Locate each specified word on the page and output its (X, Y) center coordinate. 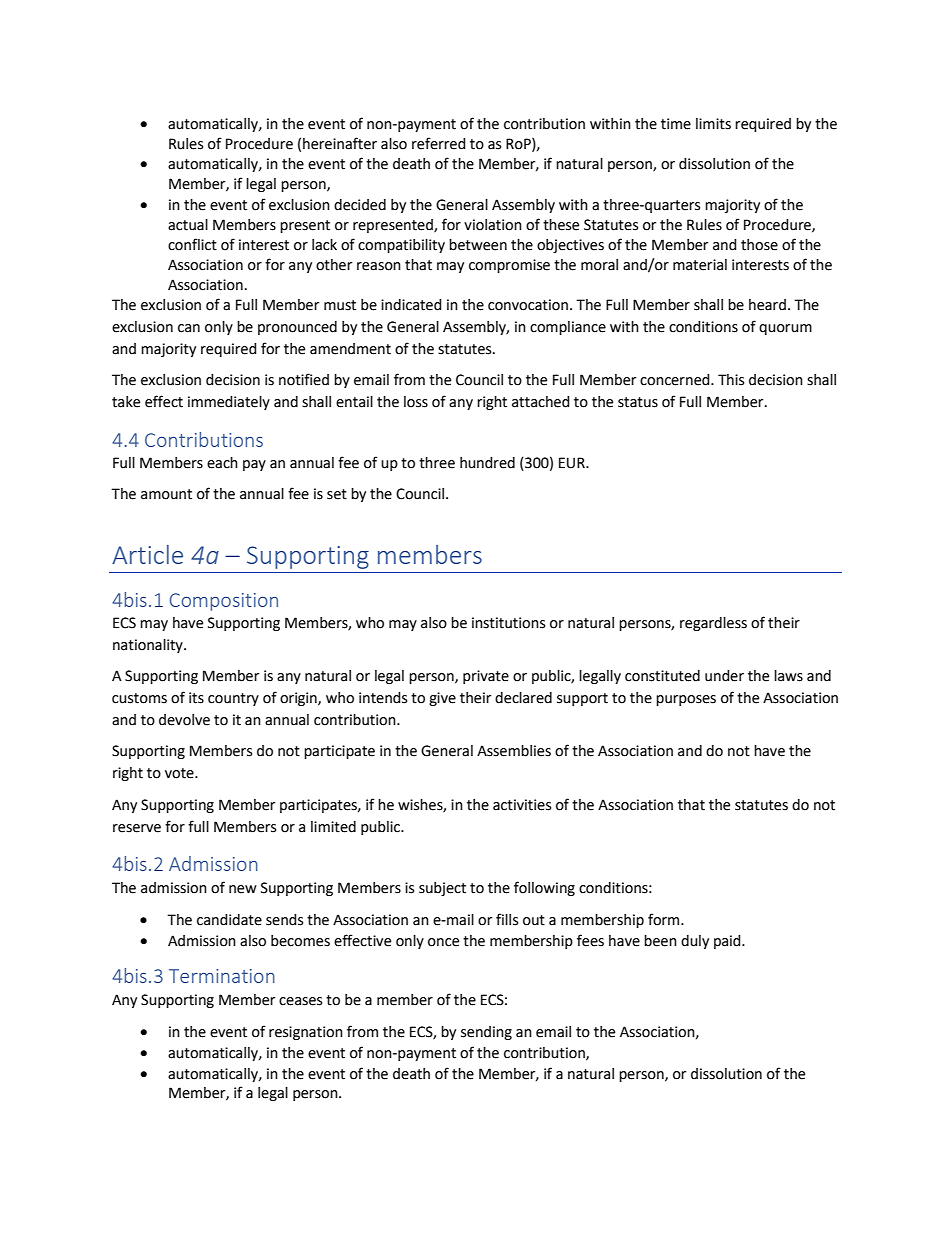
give (442, 699)
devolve (184, 720)
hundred (487, 463)
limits (713, 124)
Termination (222, 976)
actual (188, 225)
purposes (686, 700)
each (222, 463)
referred (439, 143)
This (731, 380)
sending (486, 1033)
